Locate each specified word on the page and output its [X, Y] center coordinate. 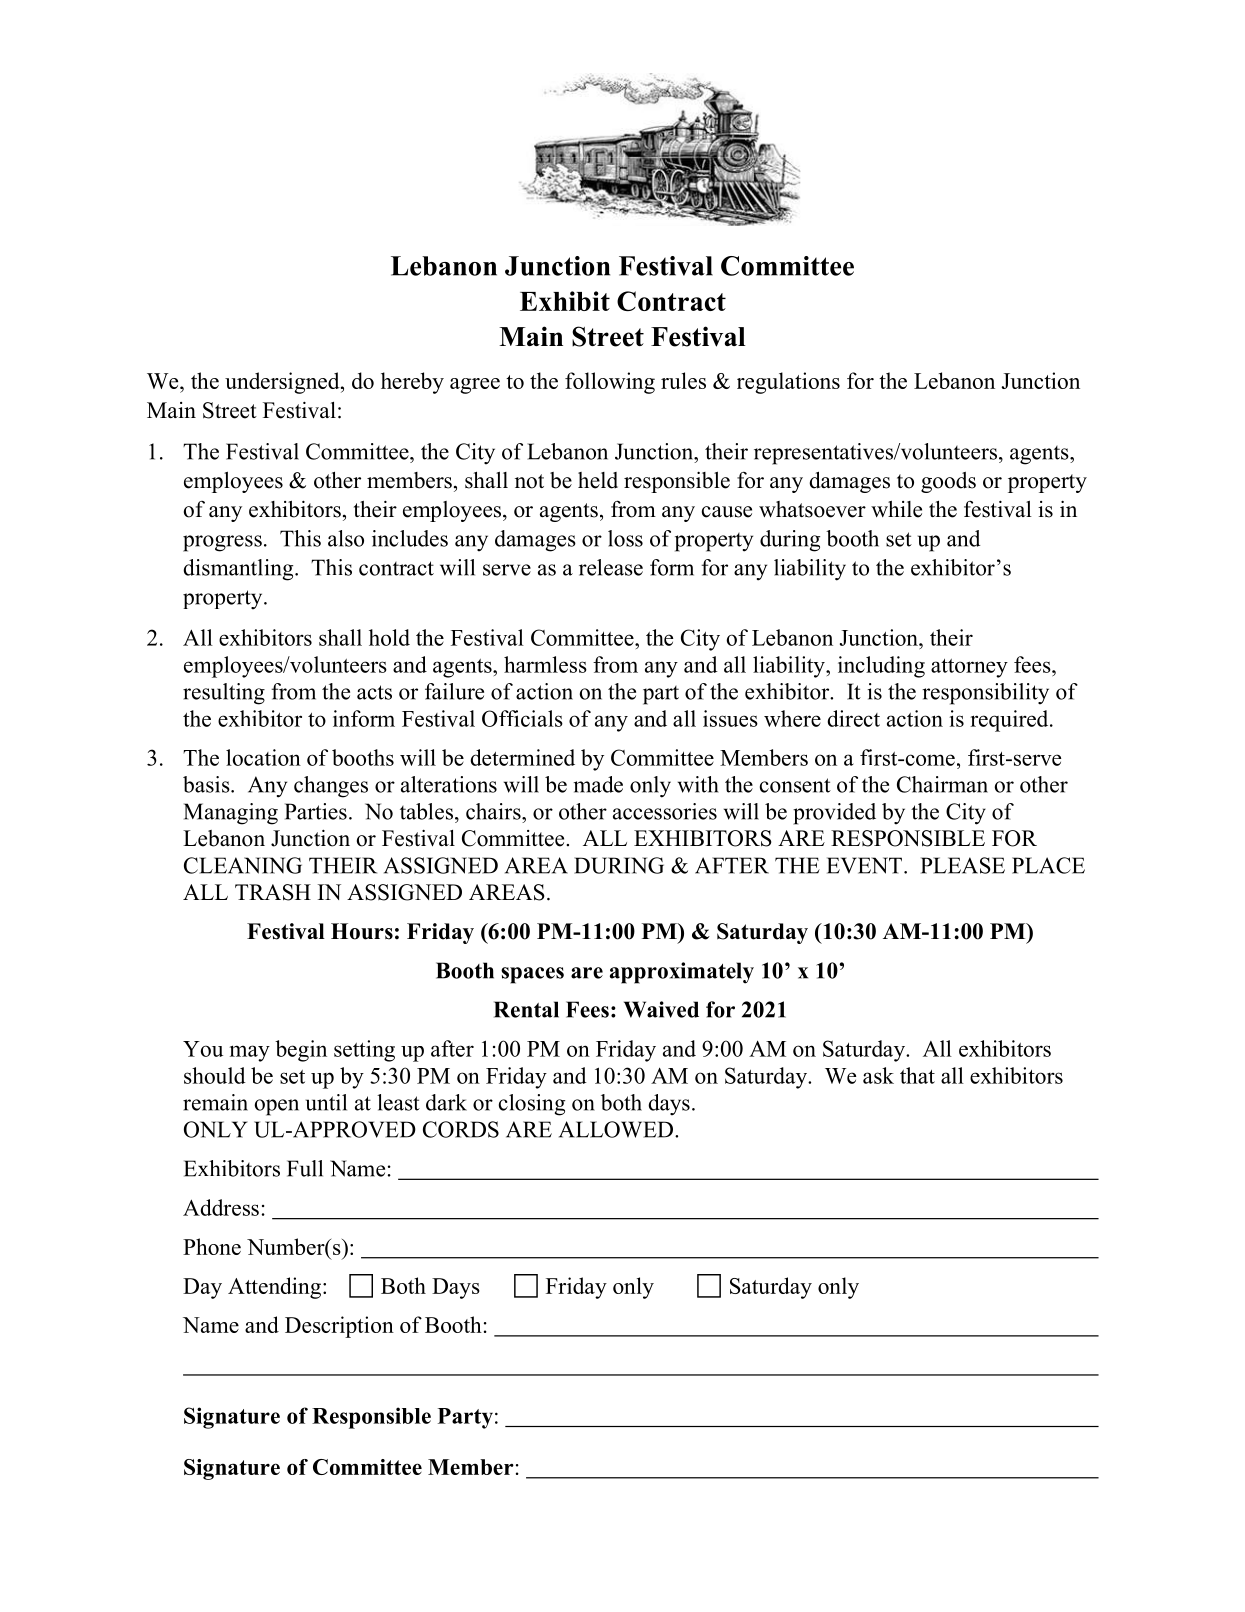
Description [339, 1327]
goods [948, 482]
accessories [665, 811]
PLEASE [963, 865]
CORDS [461, 1129]
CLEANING [243, 865]
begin [301, 1051]
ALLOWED [616, 1129]
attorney [969, 668]
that [917, 1075]
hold [389, 637]
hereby [412, 383]
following [610, 383]
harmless [545, 664]
